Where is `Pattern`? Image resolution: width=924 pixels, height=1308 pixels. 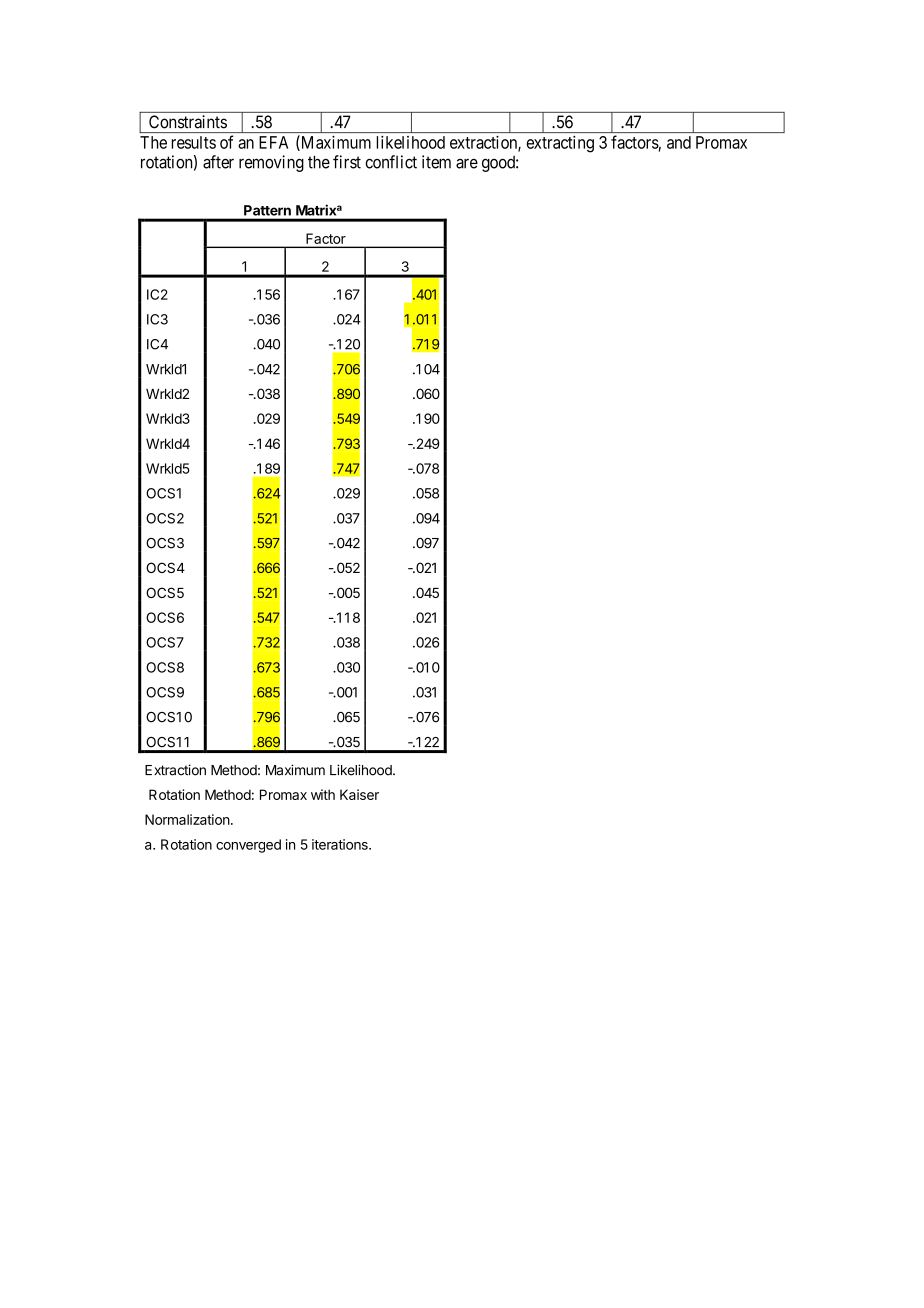
Pattern is located at coordinates (267, 210).
